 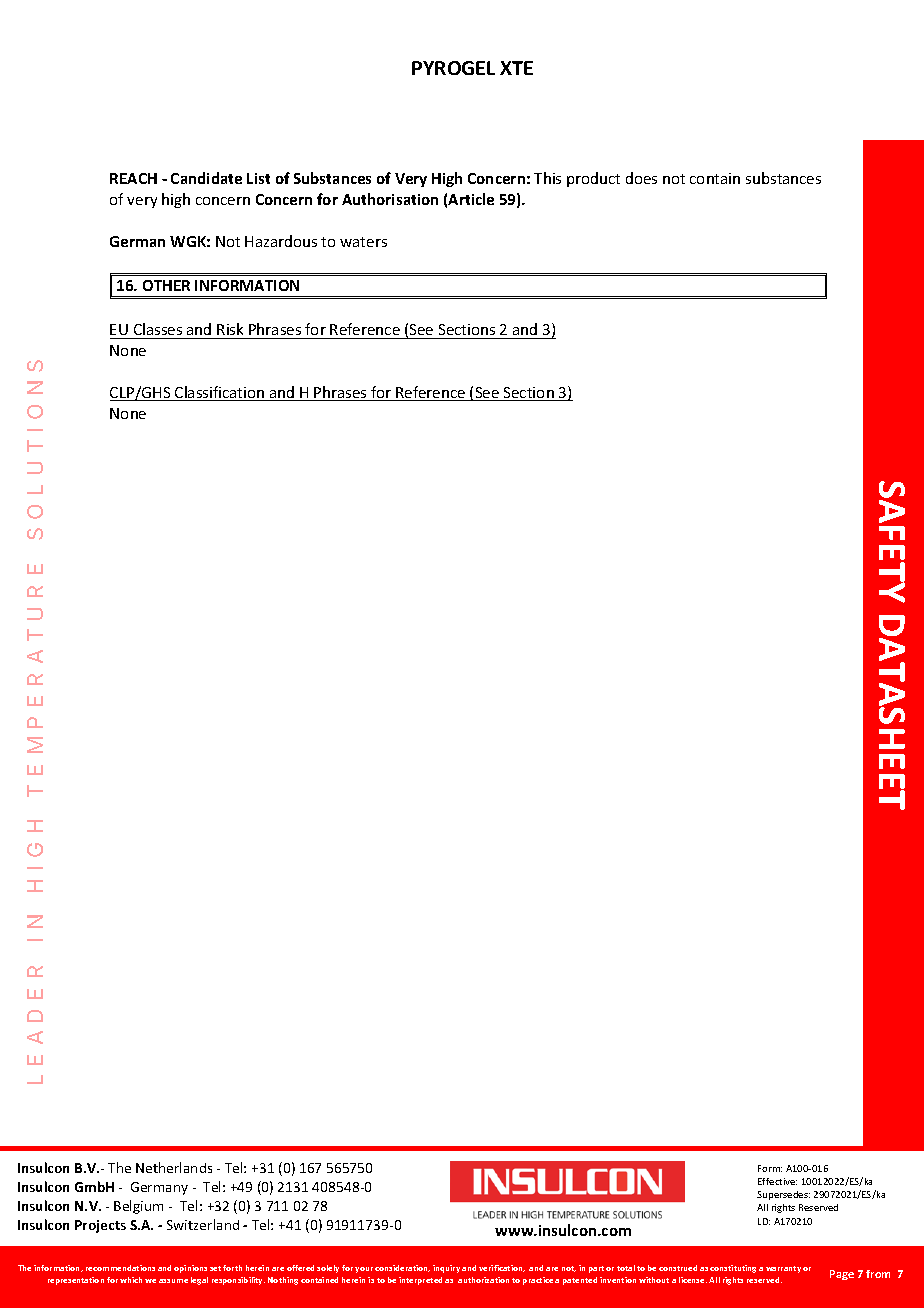 What do you see at coordinates (783, 1195) in the screenshot?
I see `Supersedes` at bounding box center [783, 1195].
